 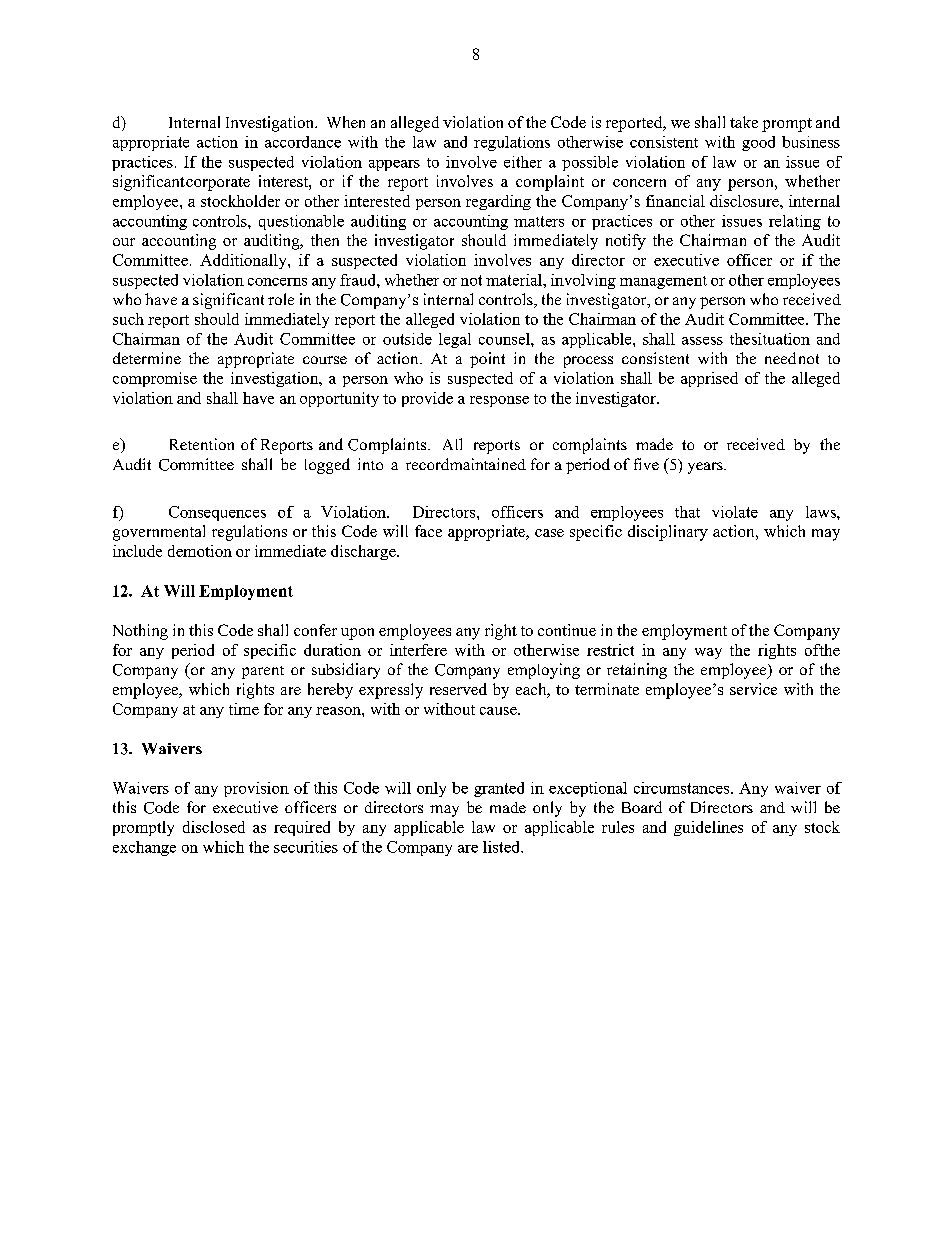 I want to click on demotion, so click(x=200, y=551).
